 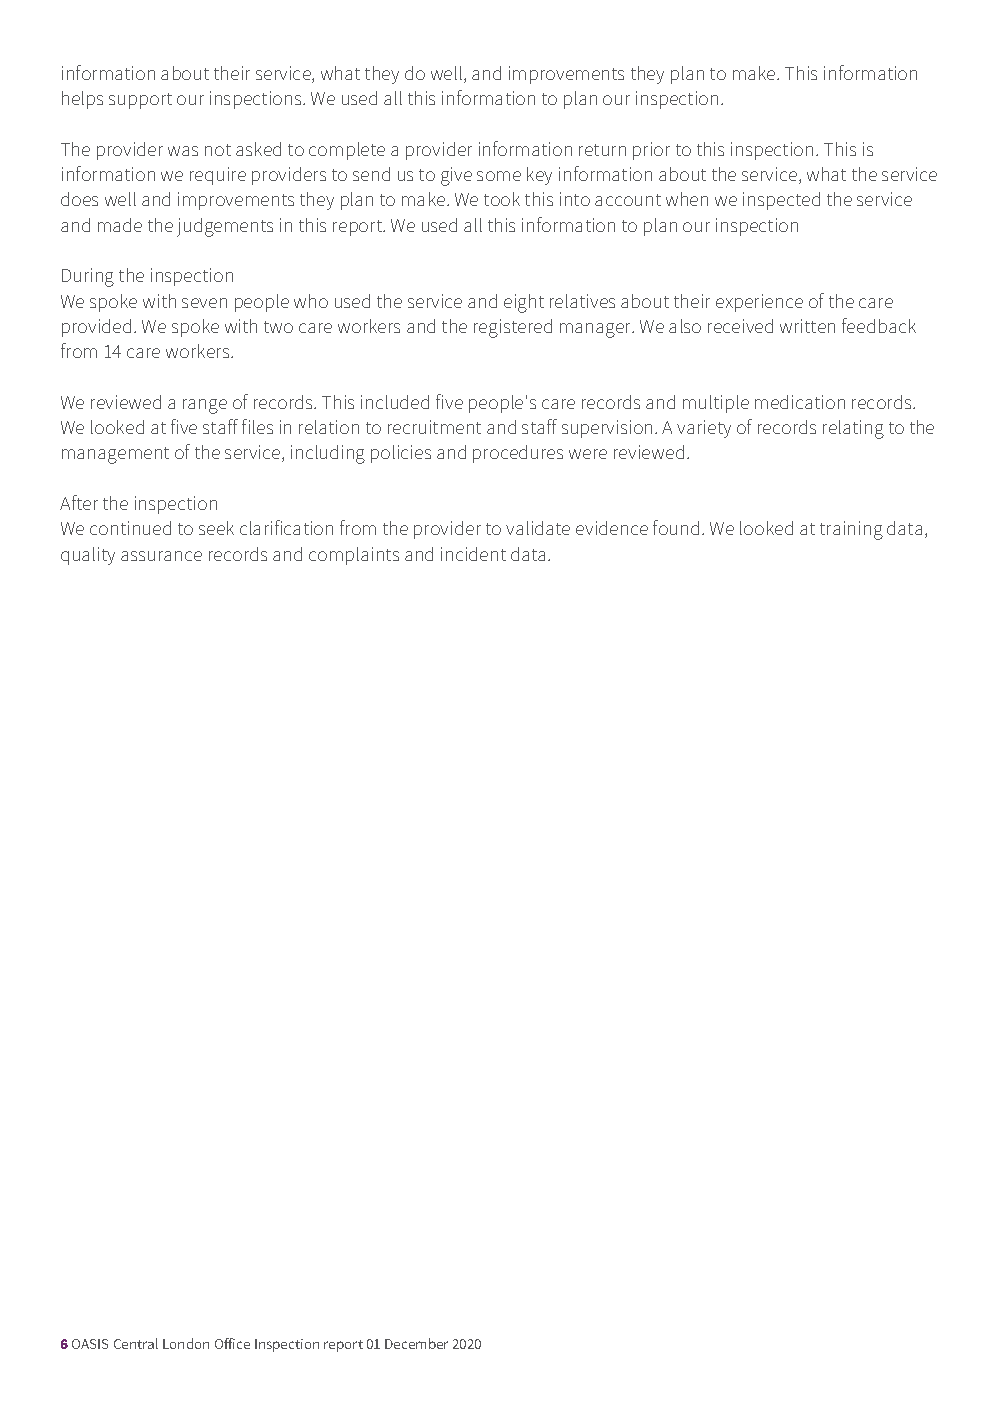 What do you see at coordinates (499, 176) in the screenshot?
I see `some` at bounding box center [499, 176].
